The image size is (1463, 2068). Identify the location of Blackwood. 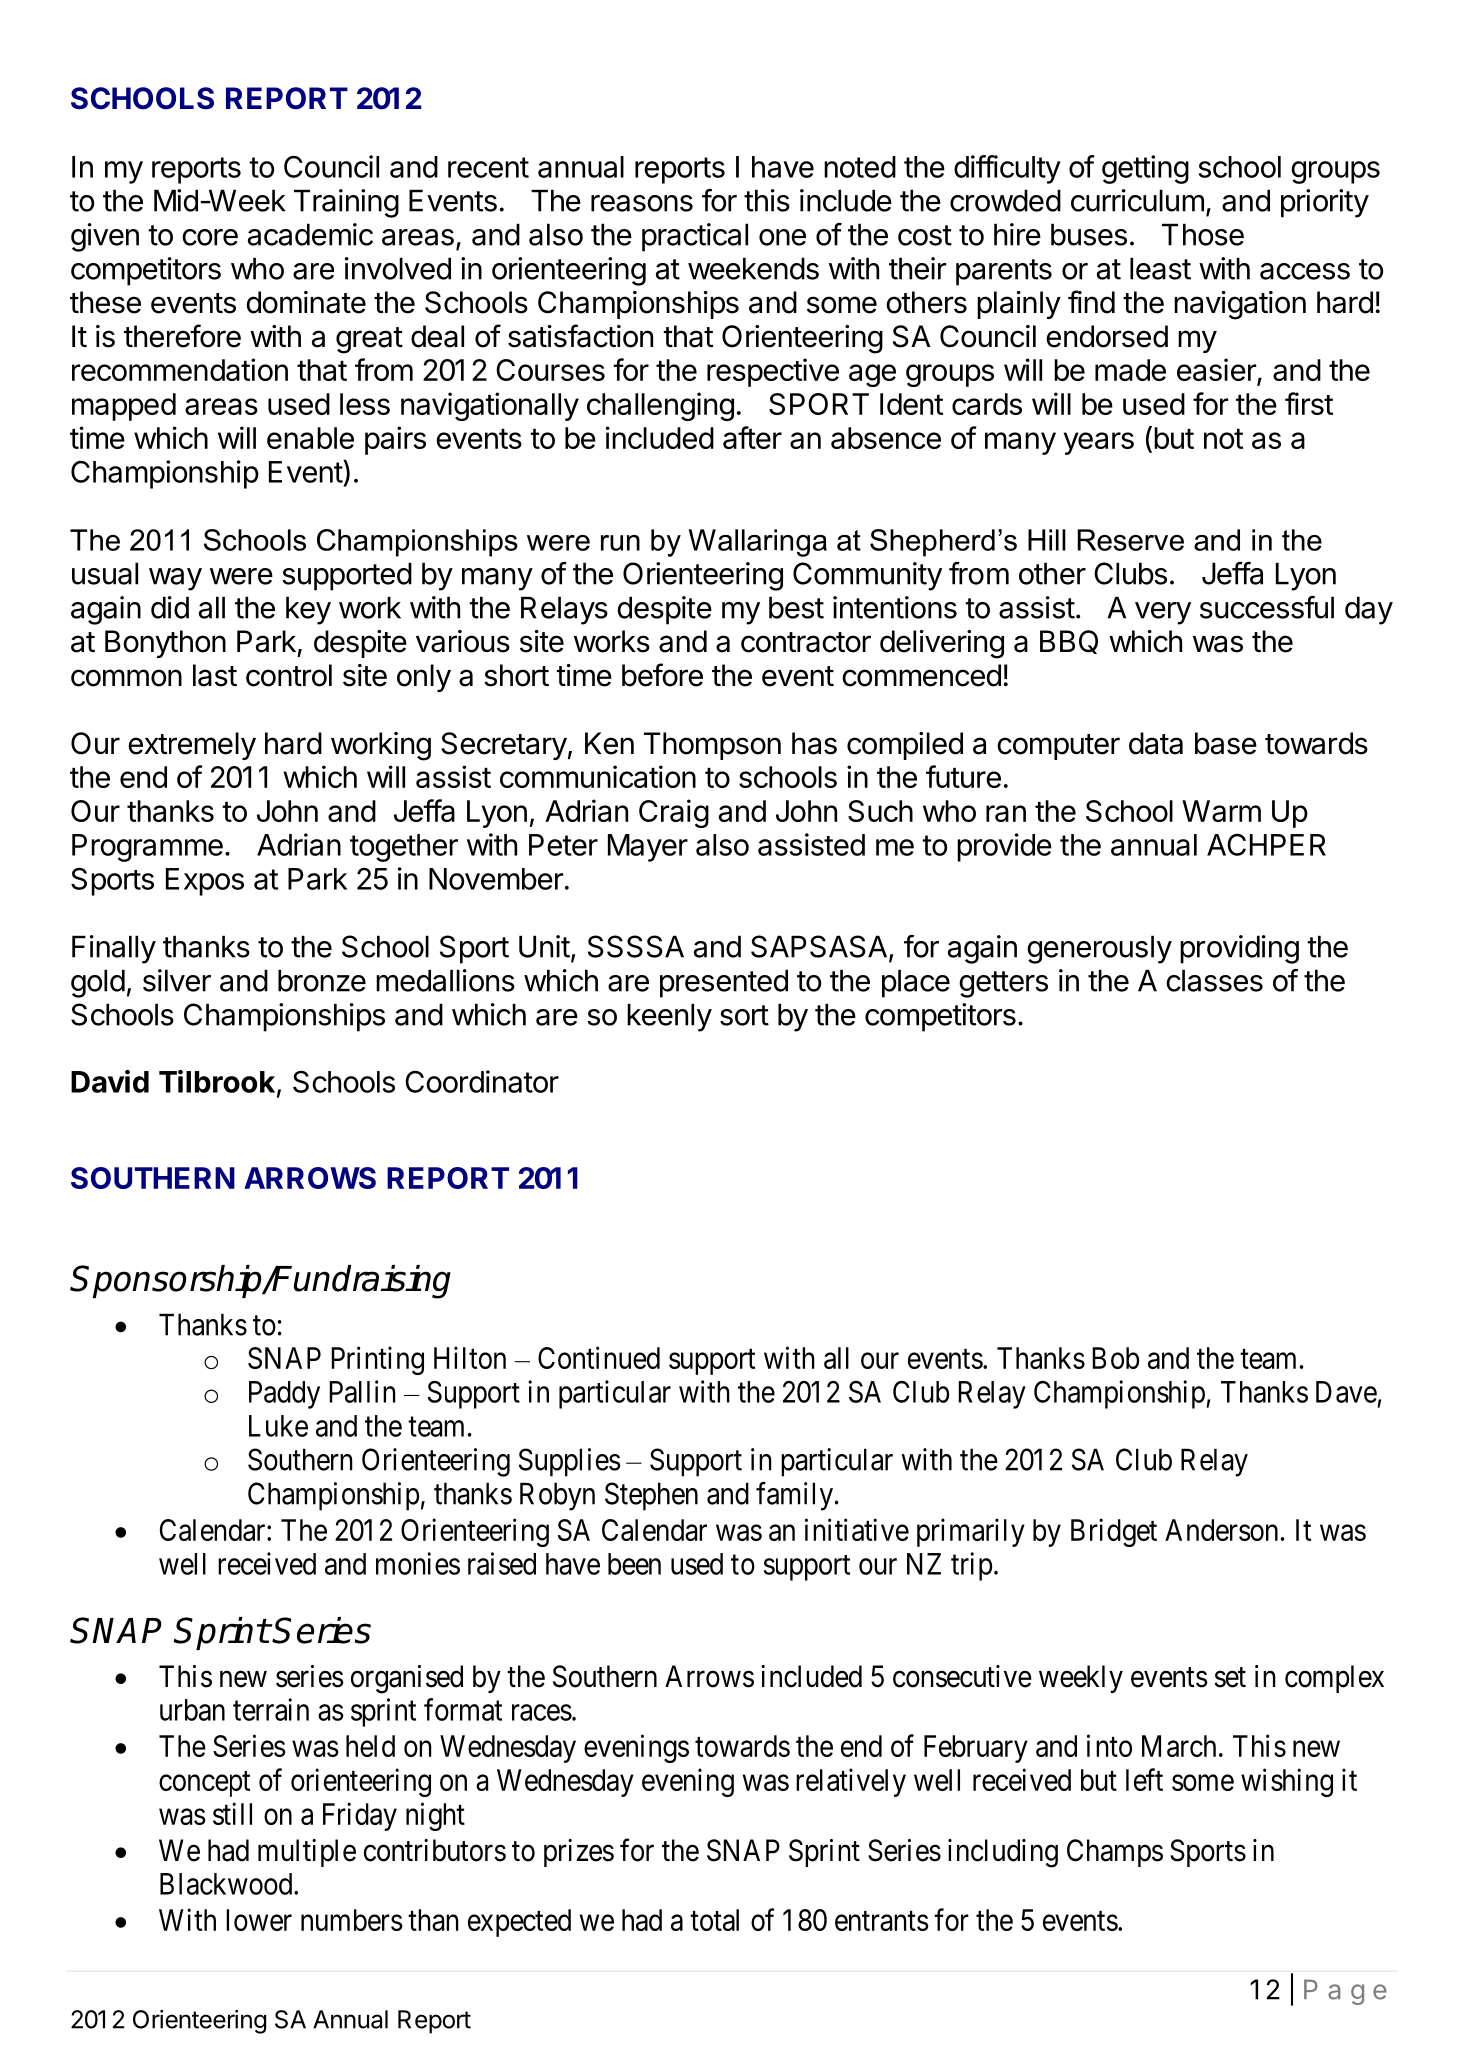
(227, 1884).
